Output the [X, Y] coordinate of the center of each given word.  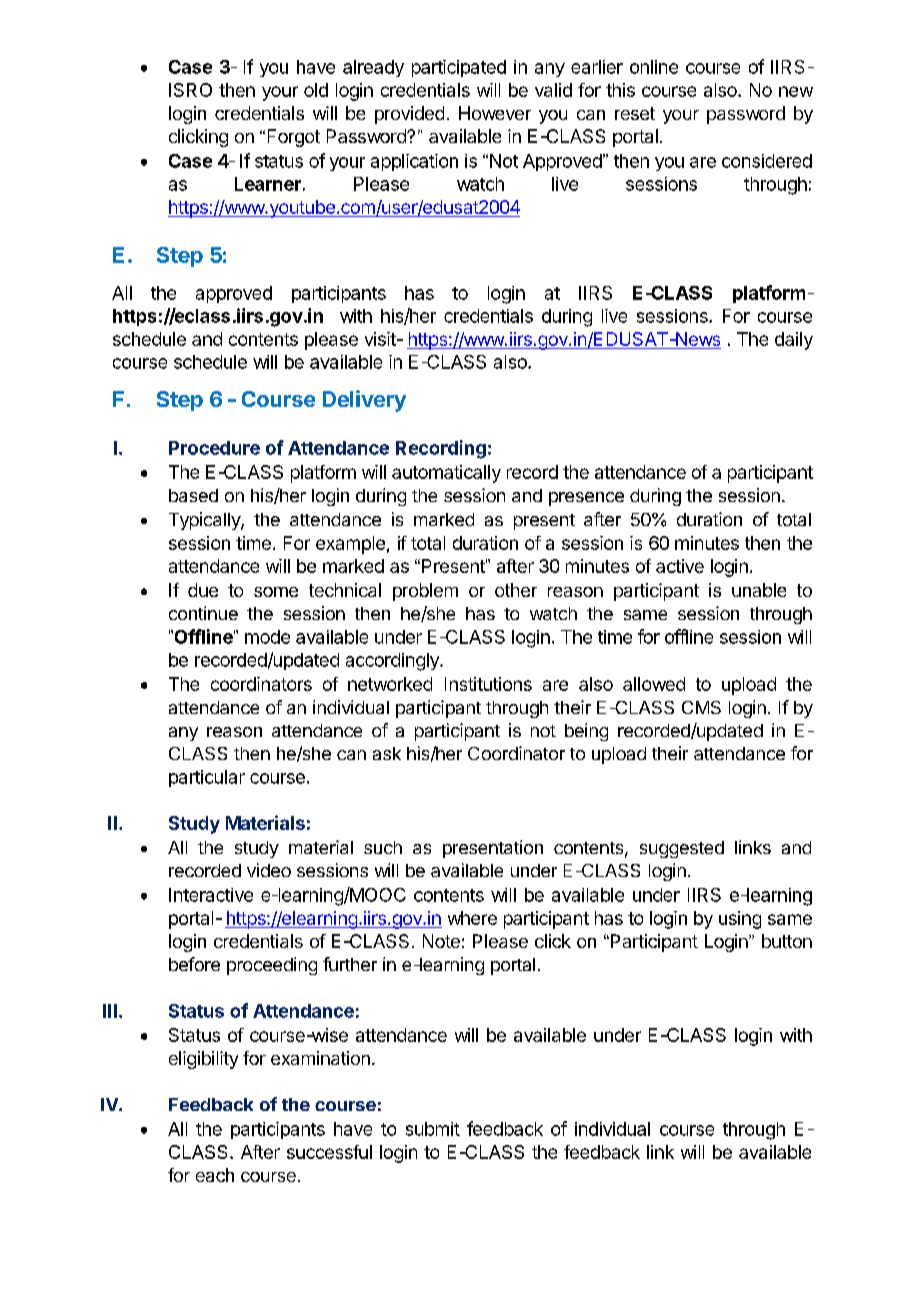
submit [433, 1129]
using [740, 920]
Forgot [294, 138]
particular [207, 778]
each [215, 1175]
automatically [446, 474]
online [654, 67]
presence [586, 499]
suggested [682, 849]
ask [387, 753]
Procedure [214, 448]
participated [459, 68]
